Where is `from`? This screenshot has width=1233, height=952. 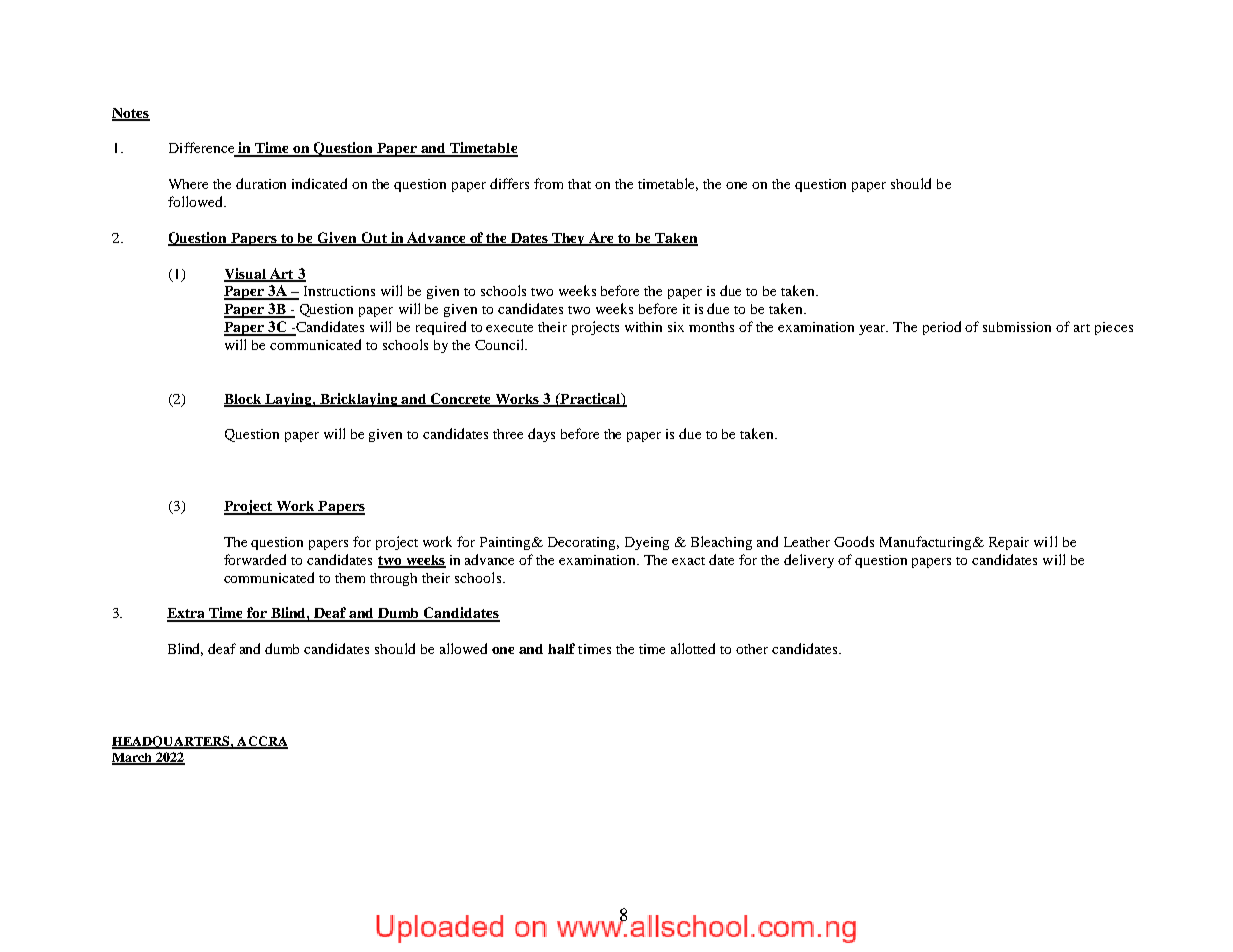
from is located at coordinates (548, 183).
